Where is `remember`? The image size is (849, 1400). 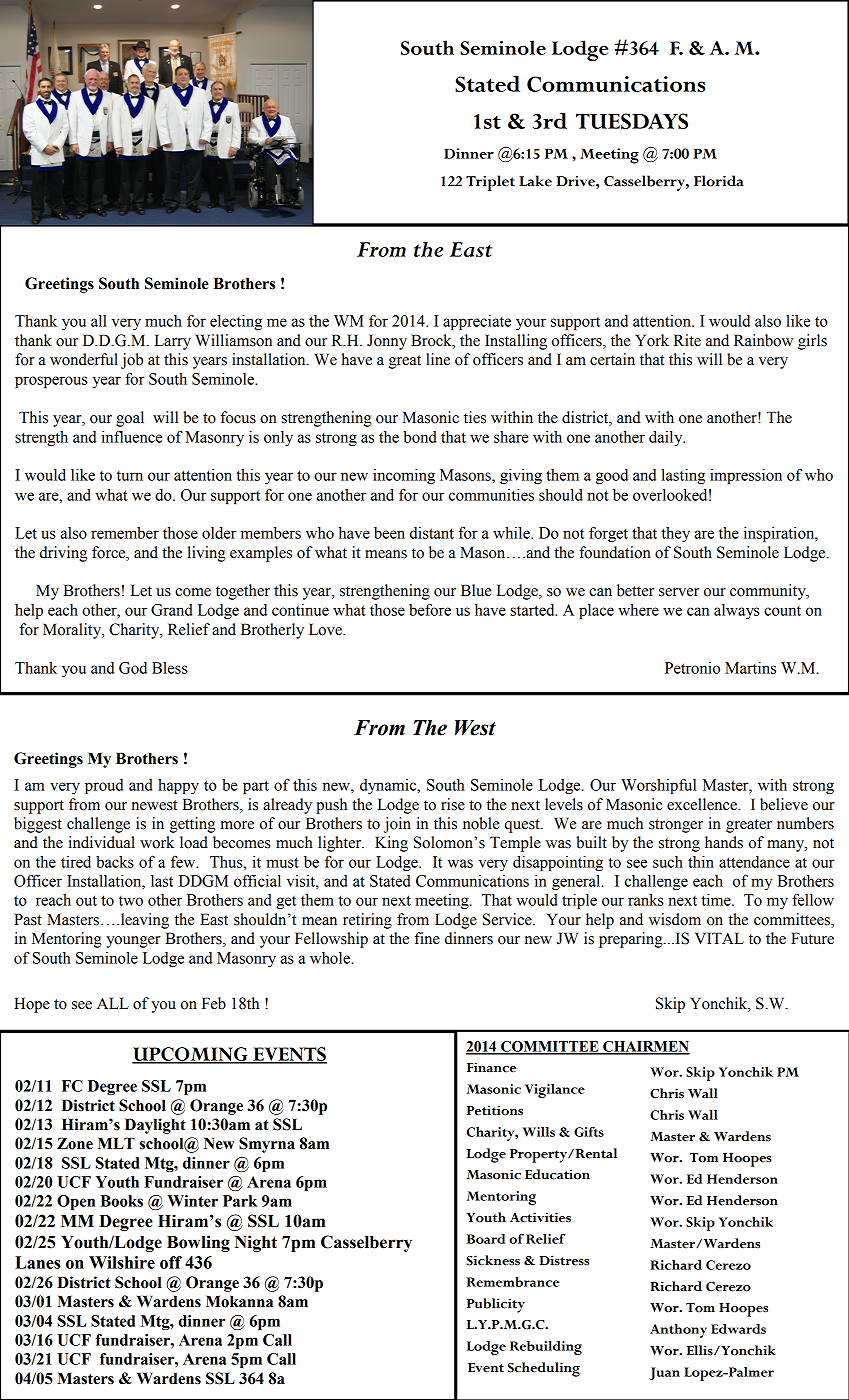
remember is located at coordinates (125, 533).
